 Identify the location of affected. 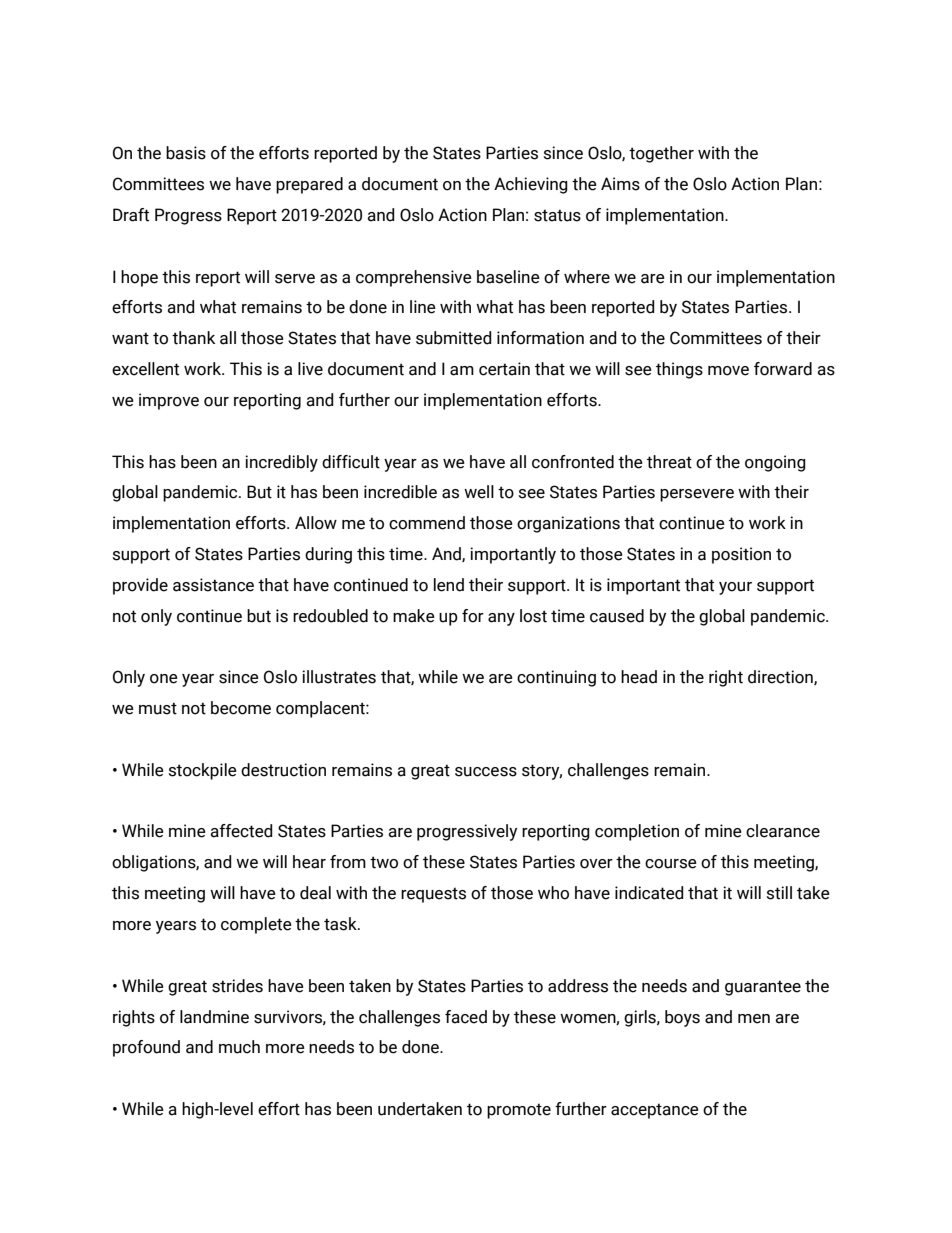
(241, 831).
